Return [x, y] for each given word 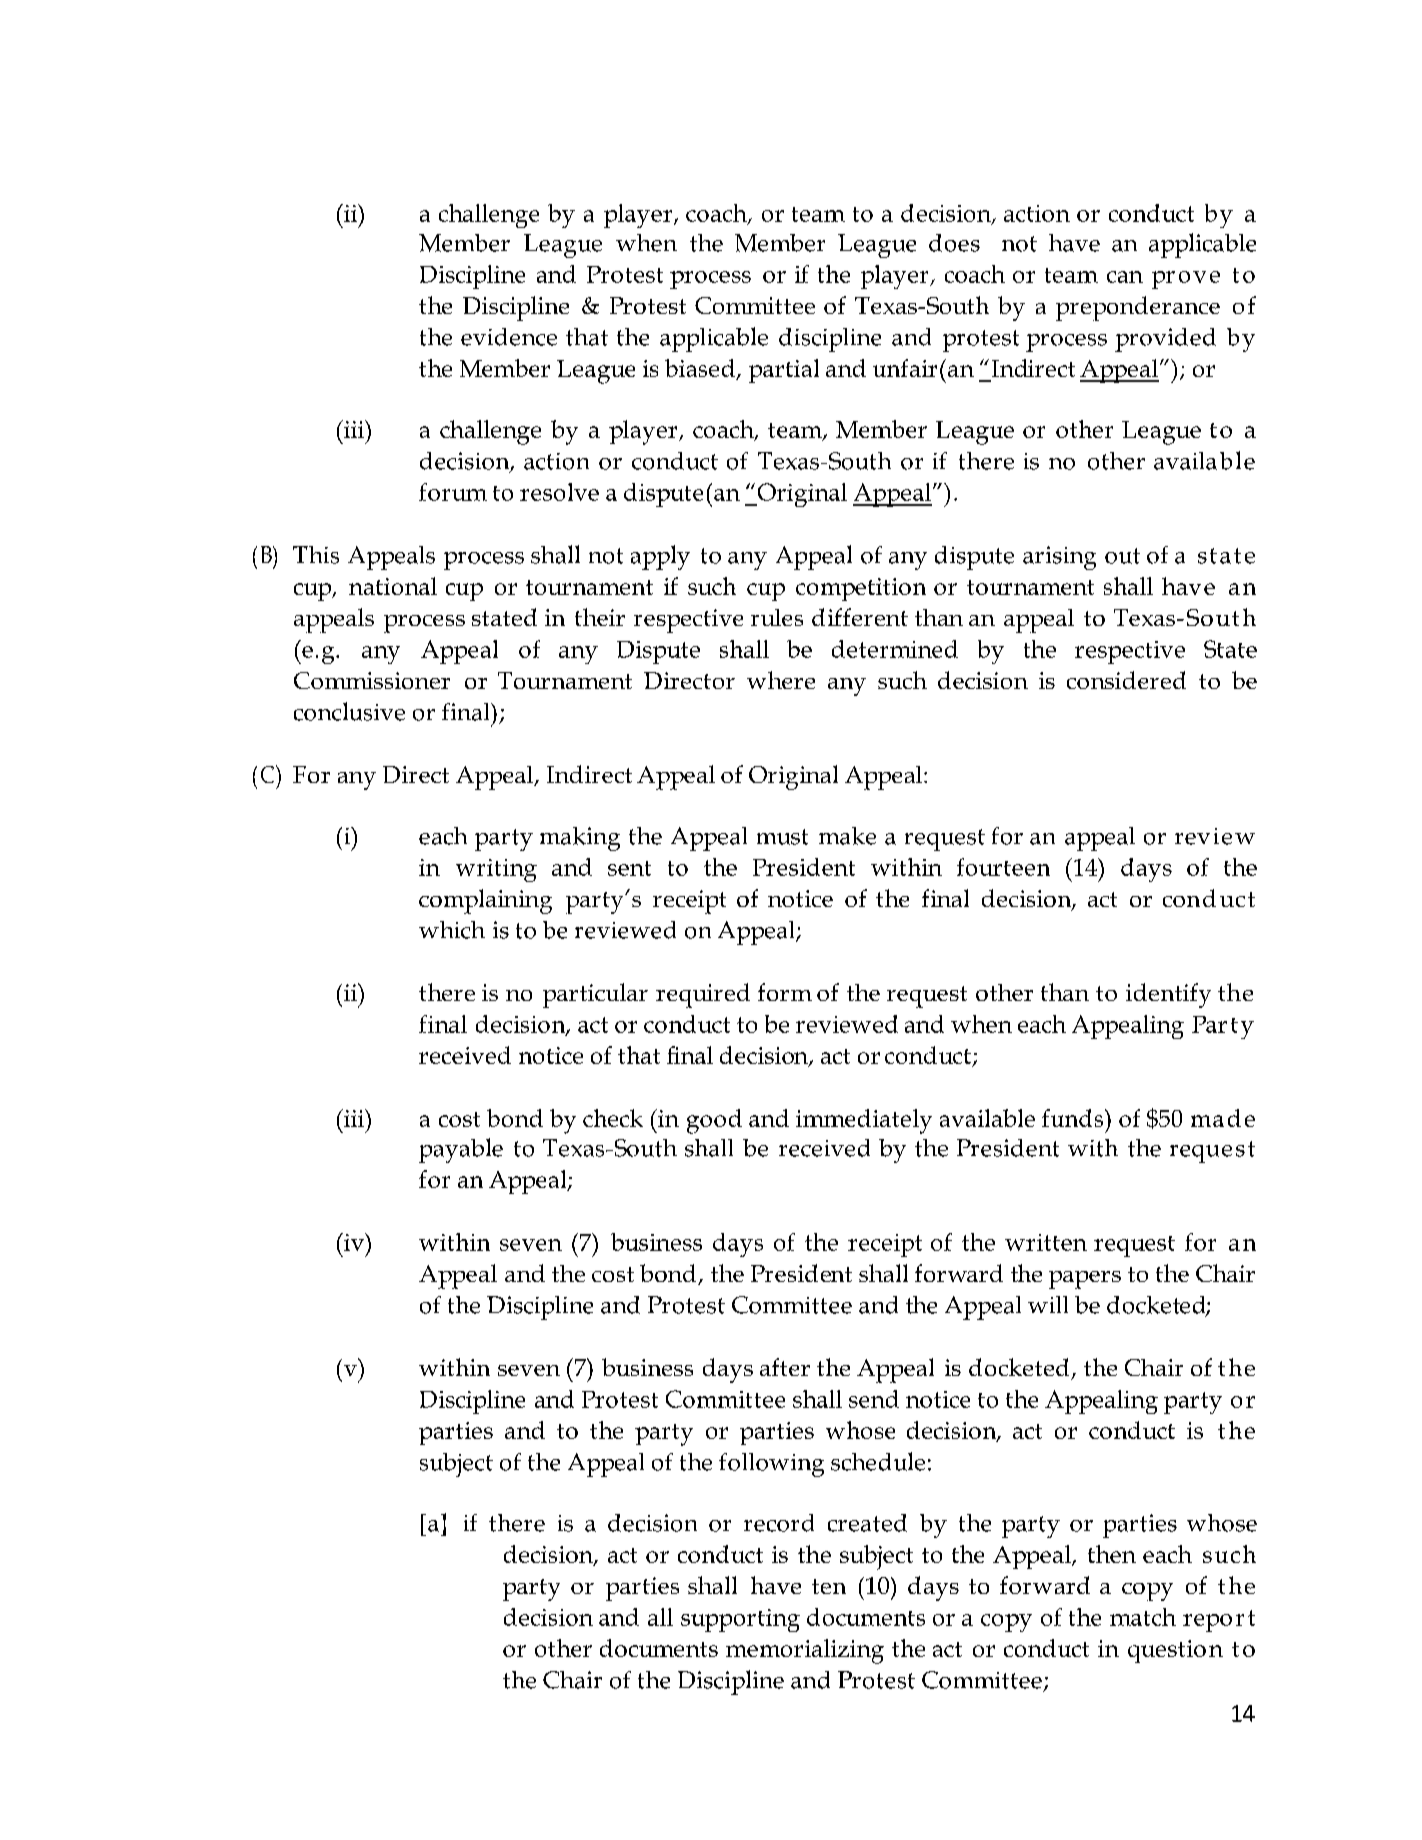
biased [700, 368]
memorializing [805, 1651]
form [785, 992]
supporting [740, 1620]
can [1125, 277]
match [1143, 1617]
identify [1168, 995]
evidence [509, 337]
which [452, 930]
